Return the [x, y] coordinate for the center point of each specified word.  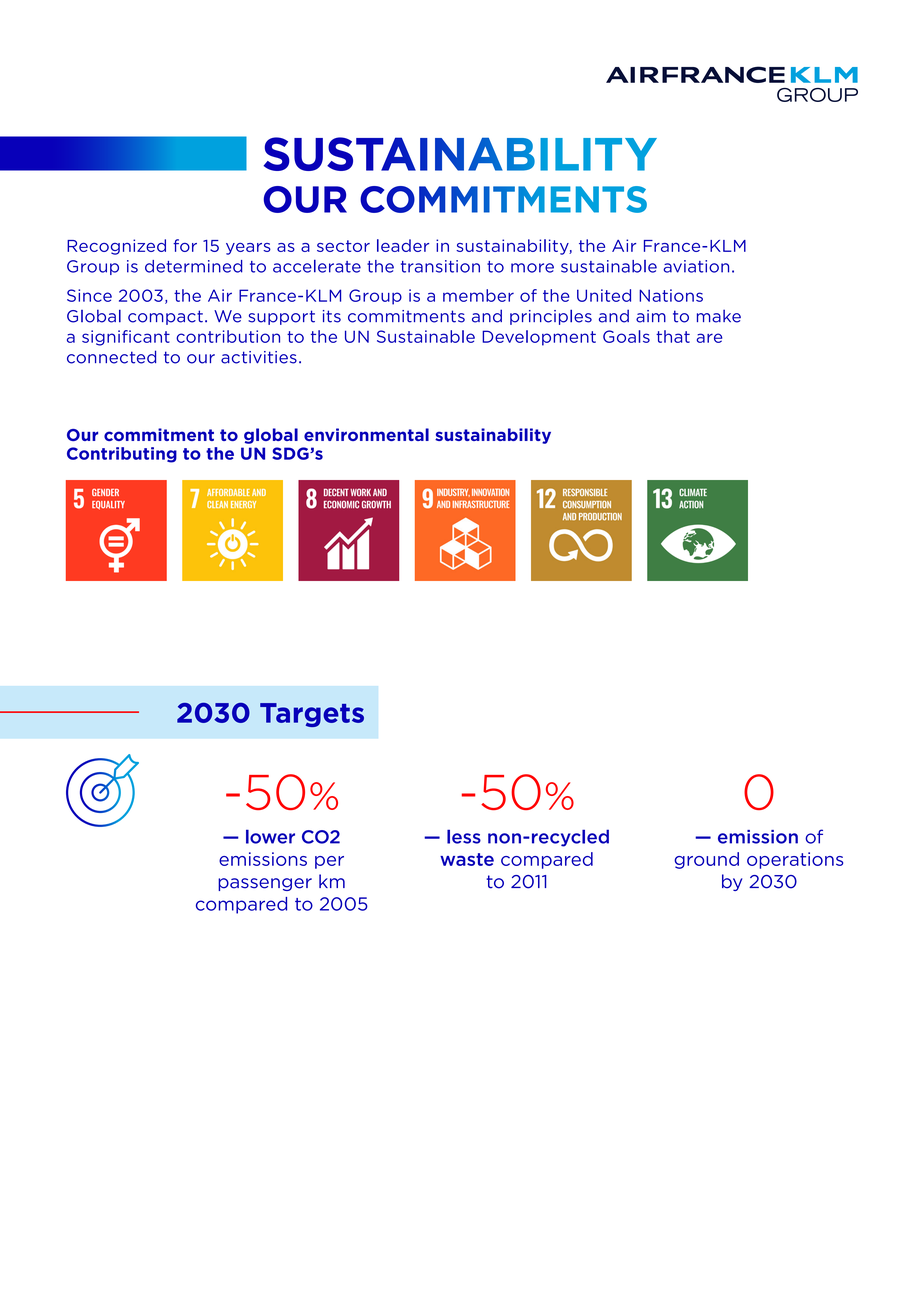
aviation [696, 266]
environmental [366, 434]
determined [194, 266]
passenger [265, 884]
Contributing [122, 455]
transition [440, 266]
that [673, 336]
